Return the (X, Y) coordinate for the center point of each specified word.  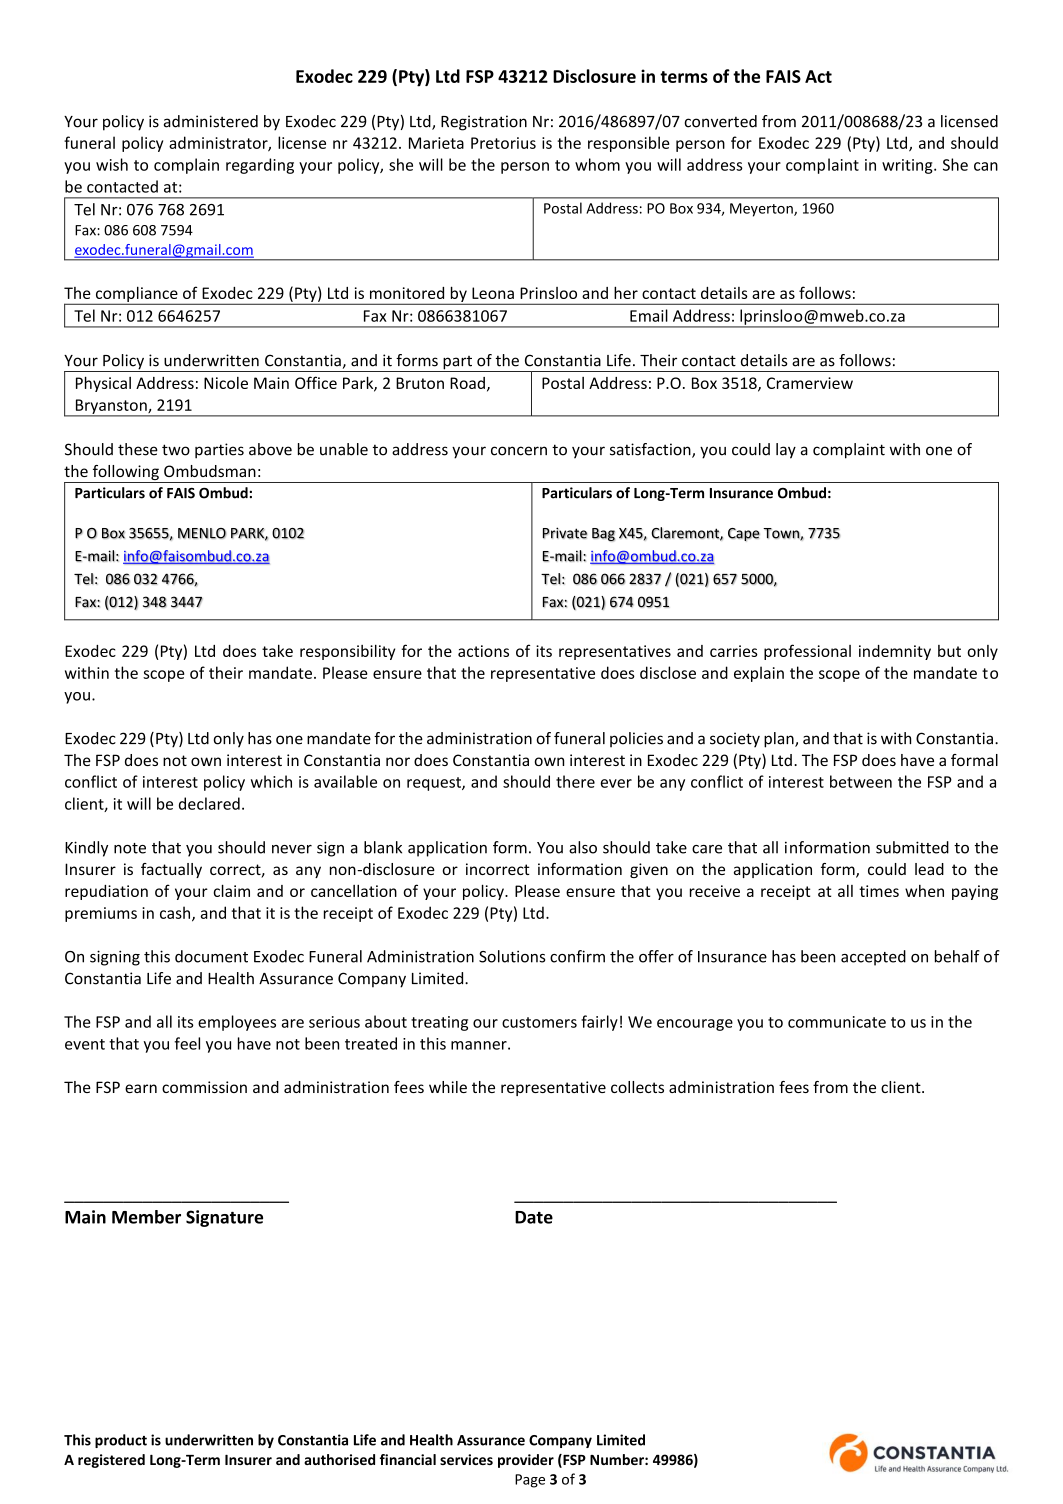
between (861, 781)
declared (209, 803)
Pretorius (503, 143)
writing (908, 166)
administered (211, 121)
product (121, 1441)
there (575, 781)
